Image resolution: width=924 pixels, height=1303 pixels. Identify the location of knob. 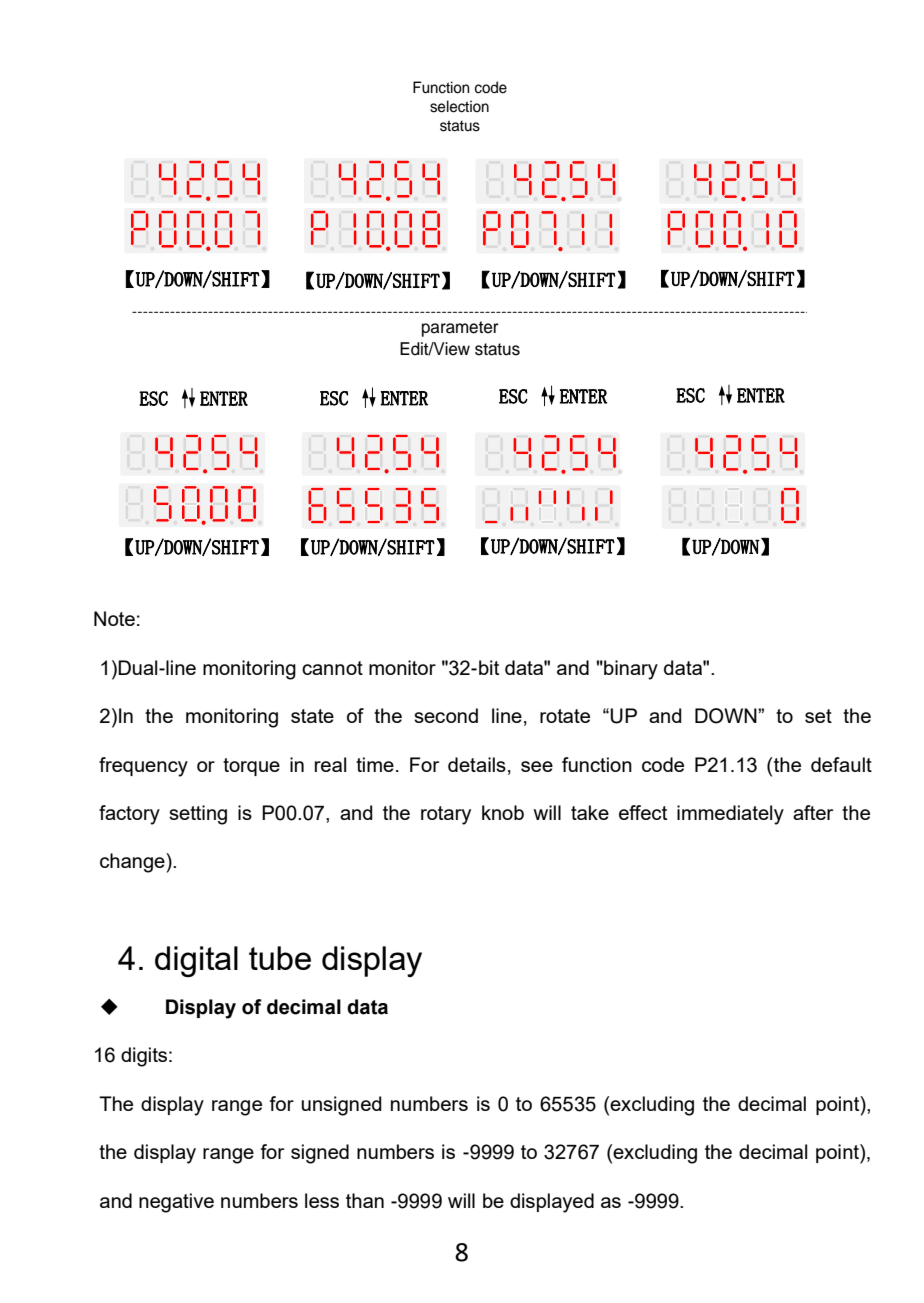
(503, 812).
